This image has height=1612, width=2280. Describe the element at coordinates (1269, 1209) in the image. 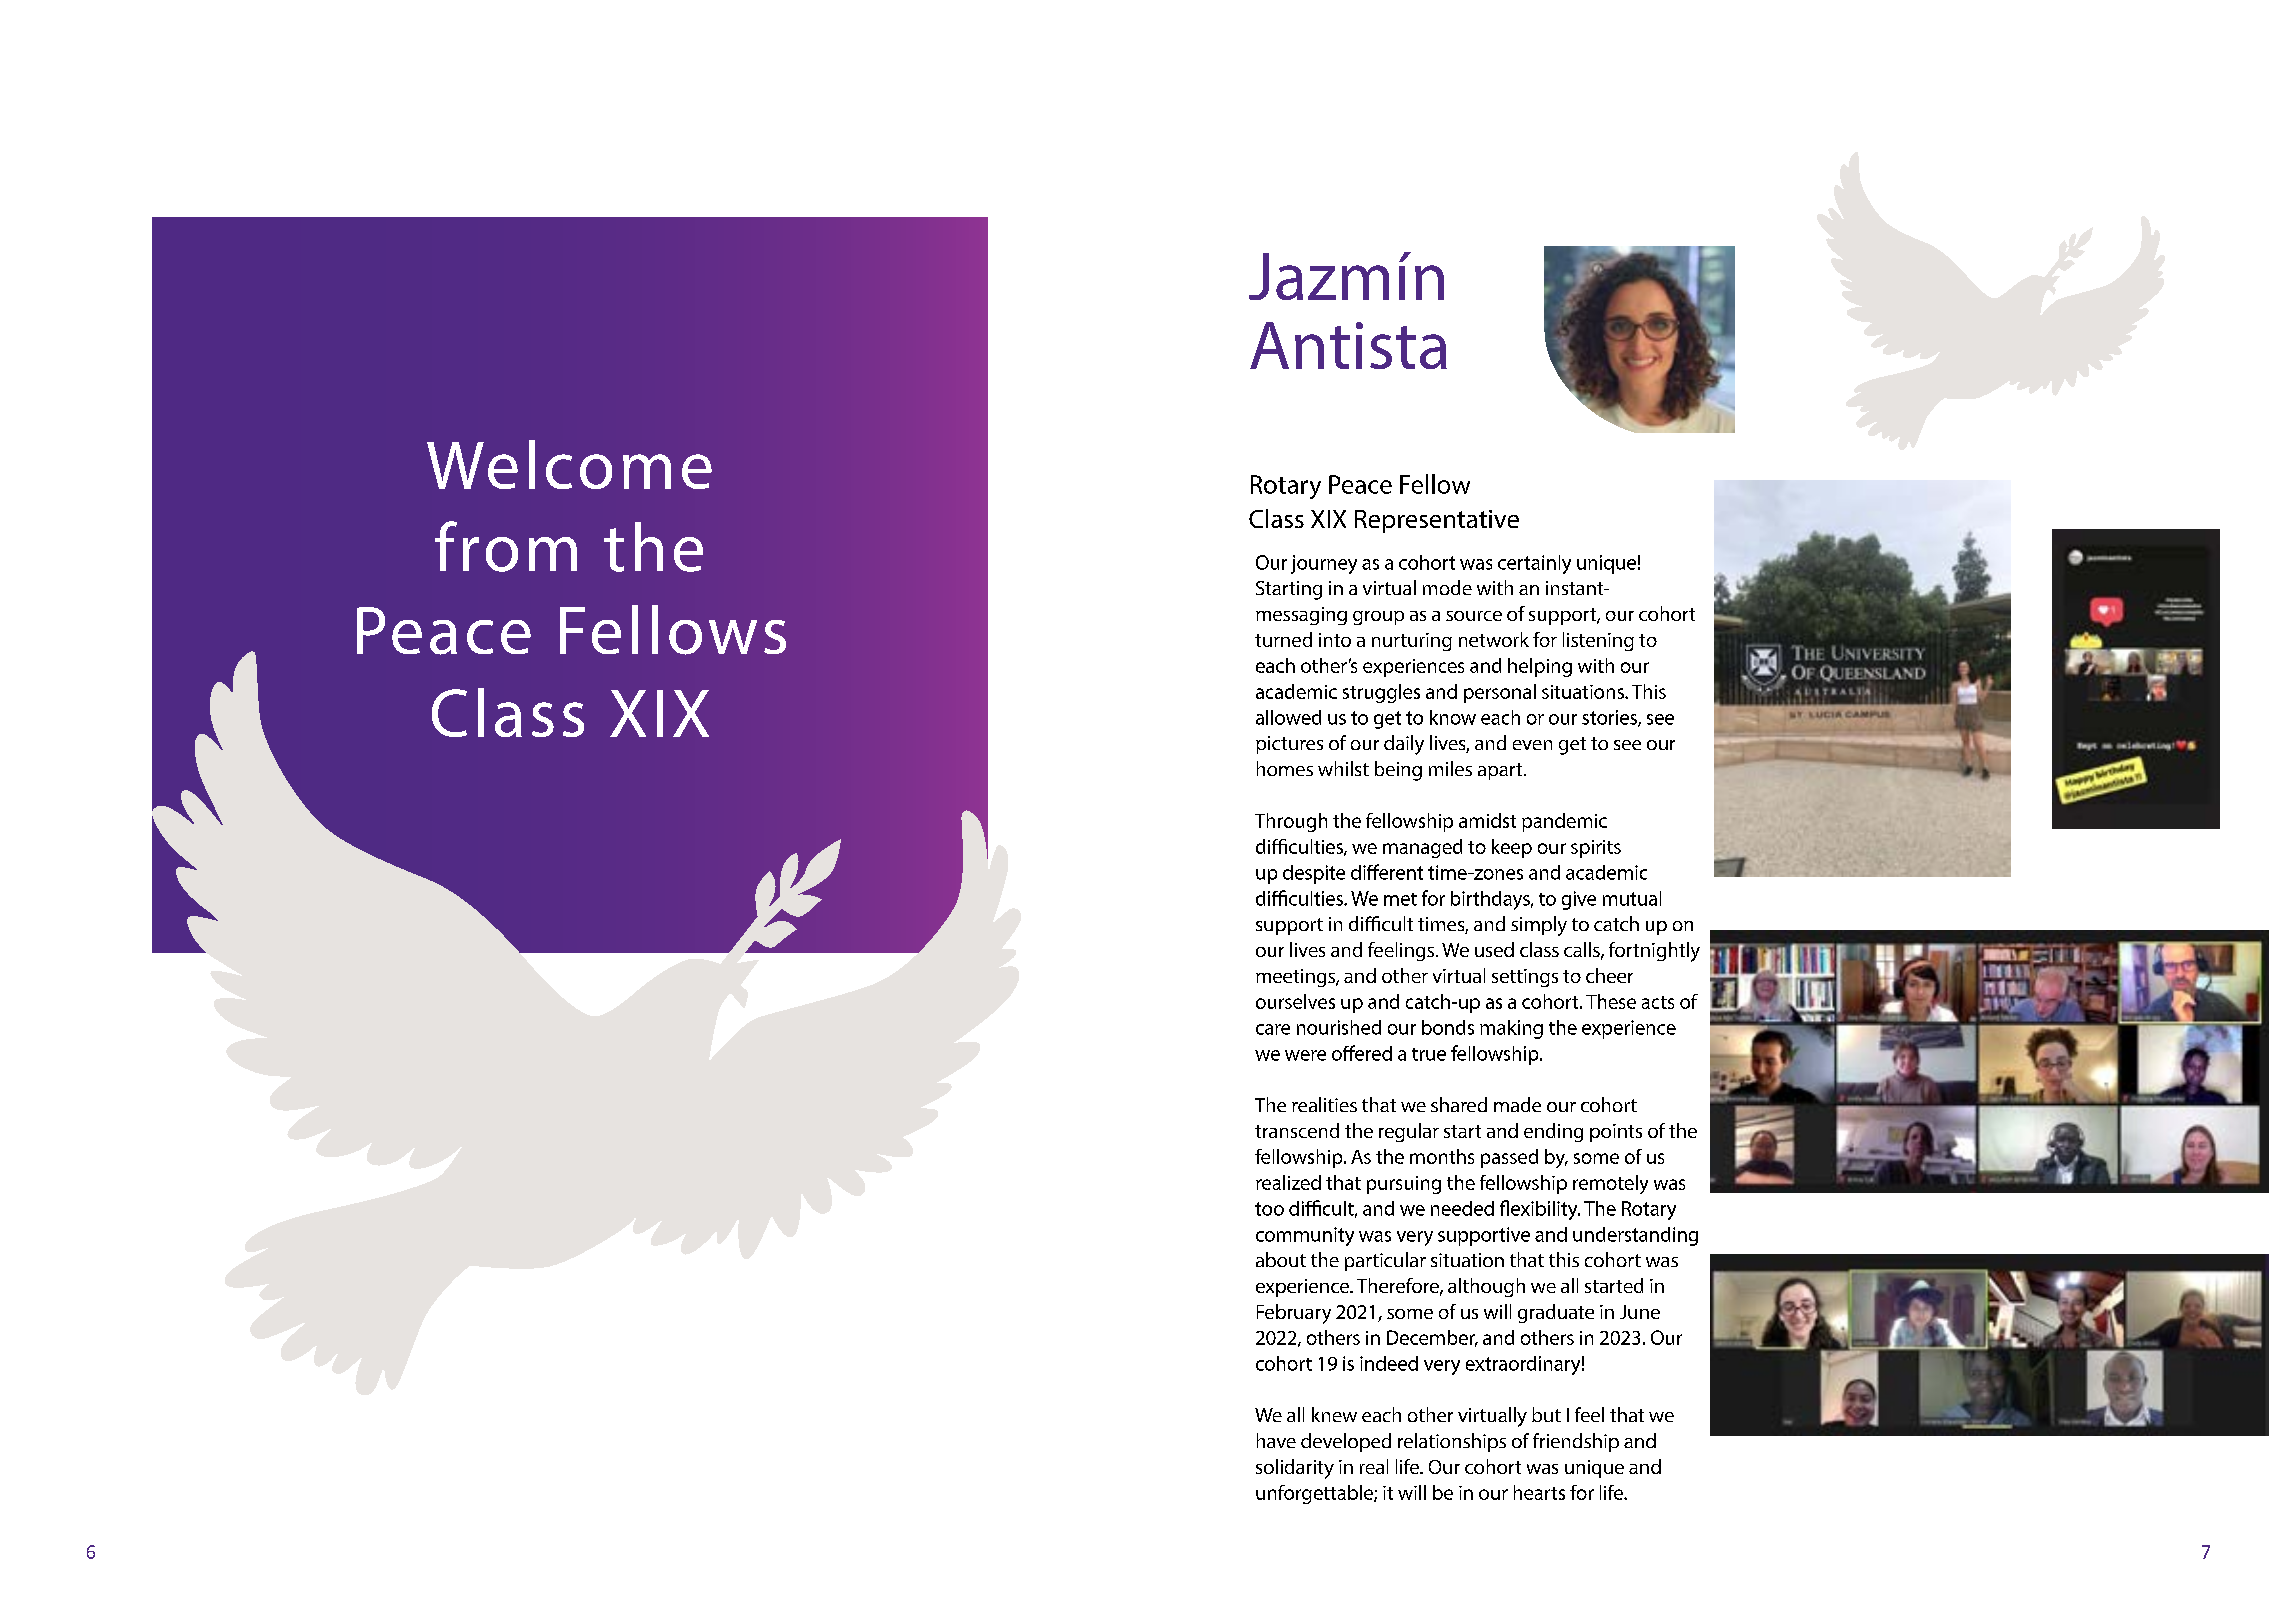

I see `too` at that location.
